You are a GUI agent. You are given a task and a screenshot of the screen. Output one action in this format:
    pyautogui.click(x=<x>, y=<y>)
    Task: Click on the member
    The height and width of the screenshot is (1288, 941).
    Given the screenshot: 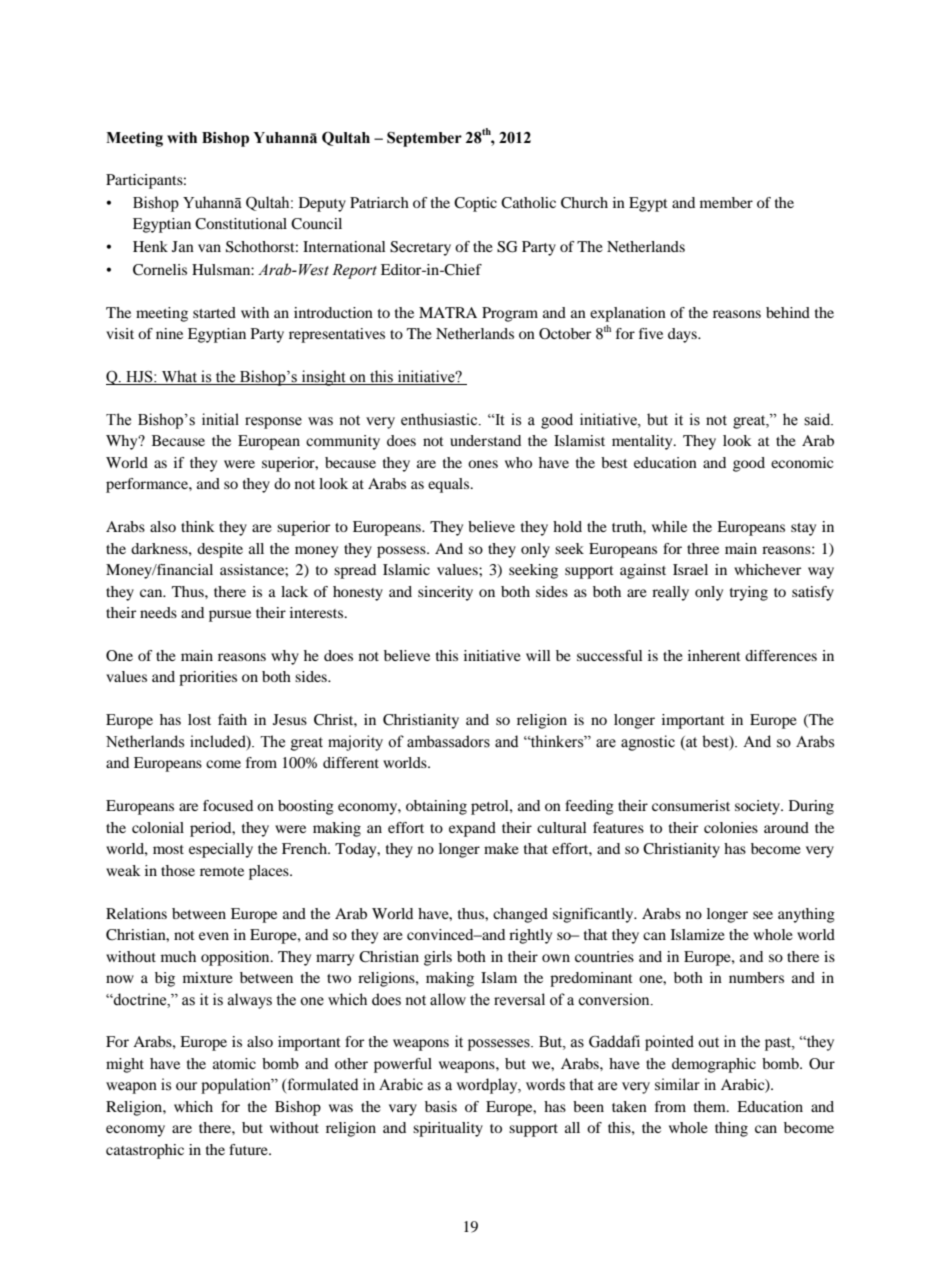 What is the action you would take?
    pyautogui.click(x=726, y=202)
